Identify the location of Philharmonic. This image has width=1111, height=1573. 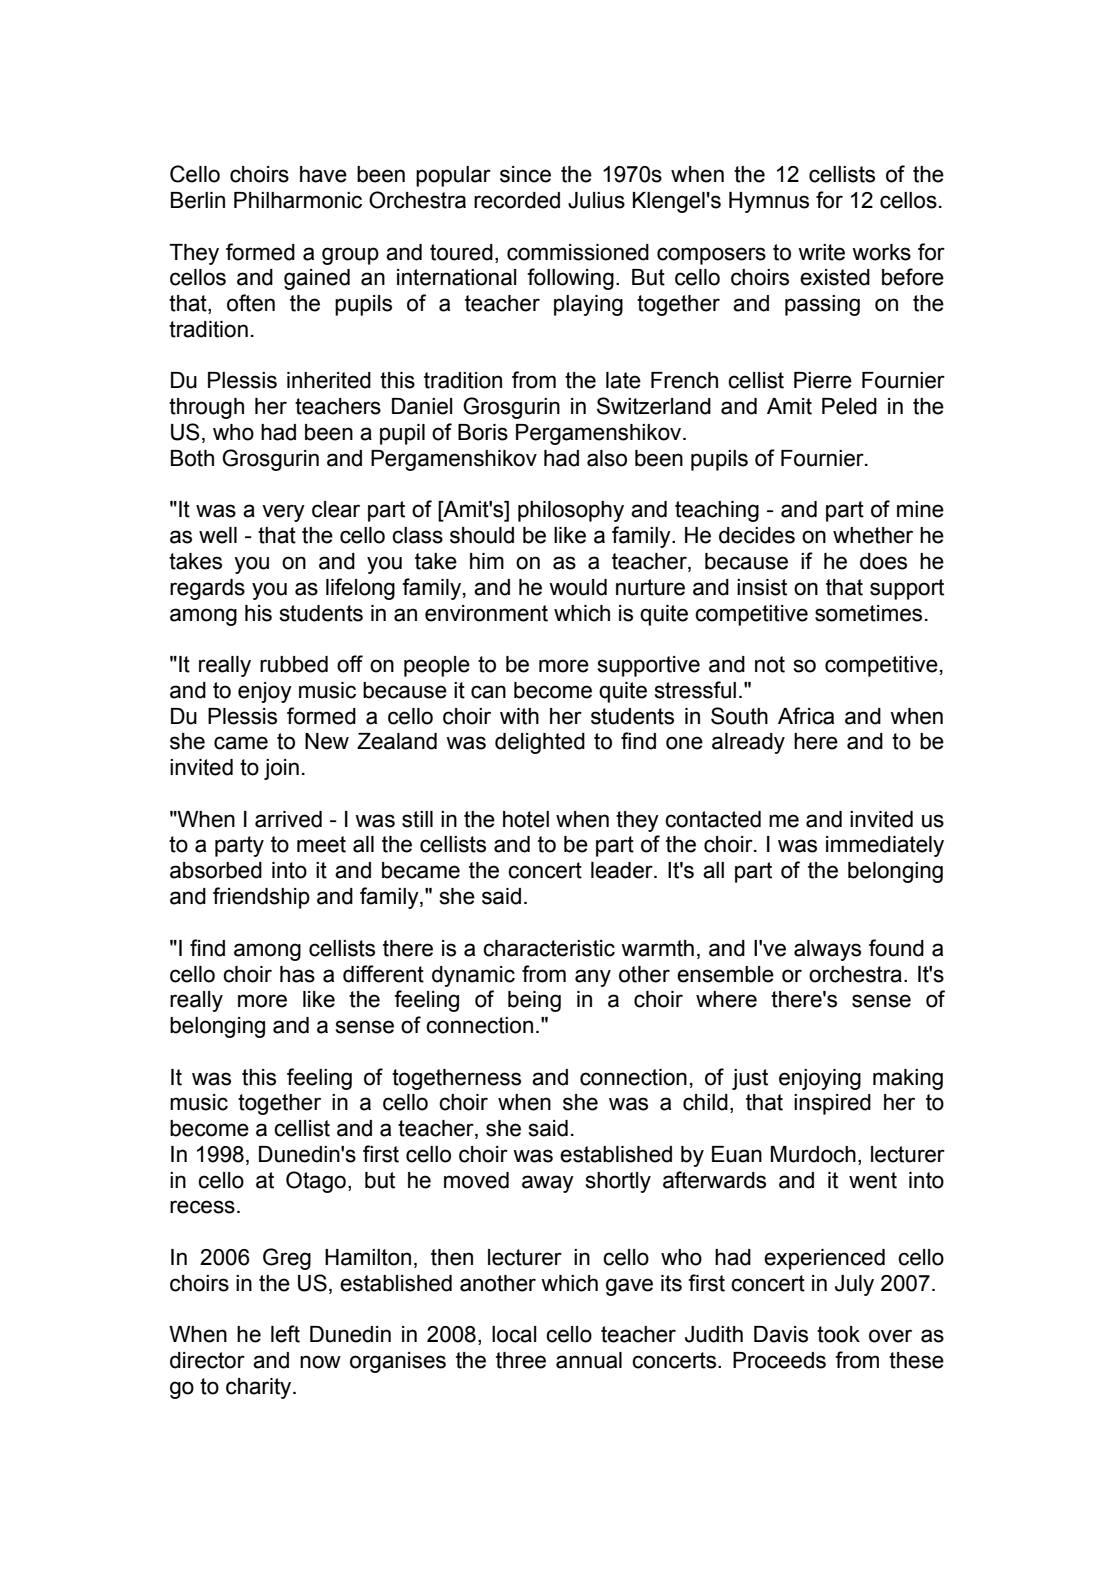
(298, 200).
